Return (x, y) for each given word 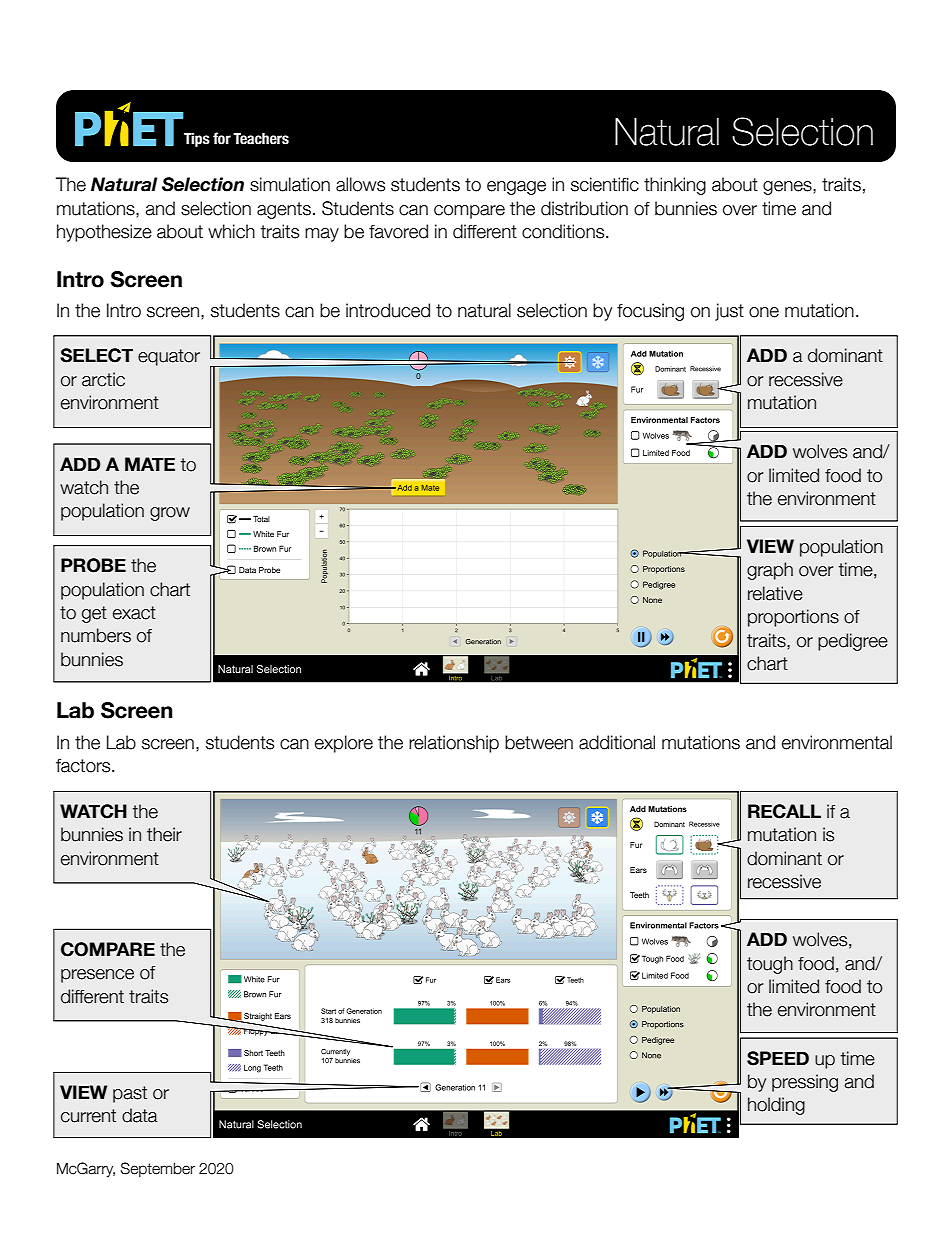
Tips (197, 139)
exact (134, 613)
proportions (793, 618)
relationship (454, 744)
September (158, 1169)
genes (788, 188)
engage (516, 188)
